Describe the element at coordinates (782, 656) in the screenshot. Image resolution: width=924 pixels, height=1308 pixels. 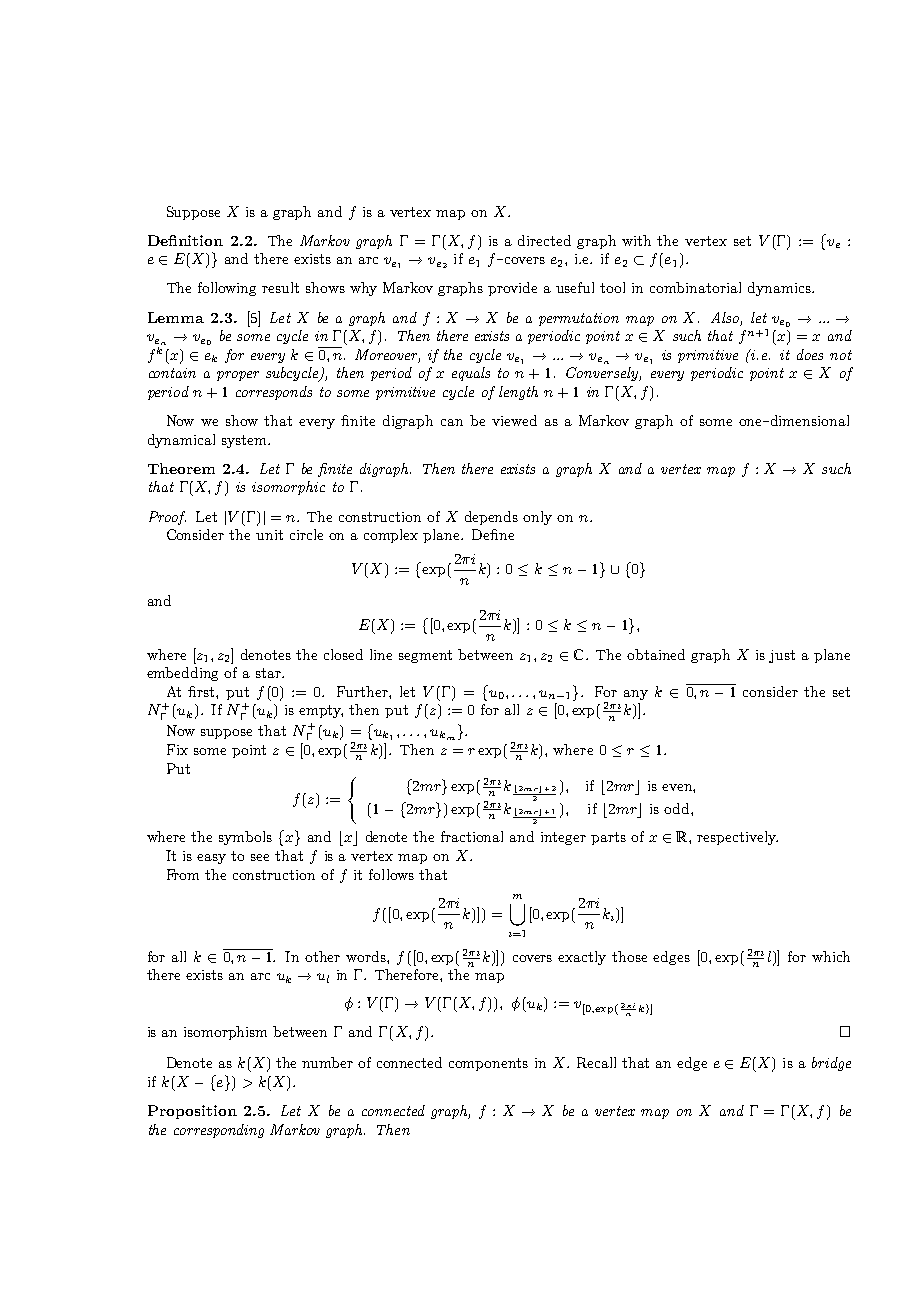
I see `just` at that location.
